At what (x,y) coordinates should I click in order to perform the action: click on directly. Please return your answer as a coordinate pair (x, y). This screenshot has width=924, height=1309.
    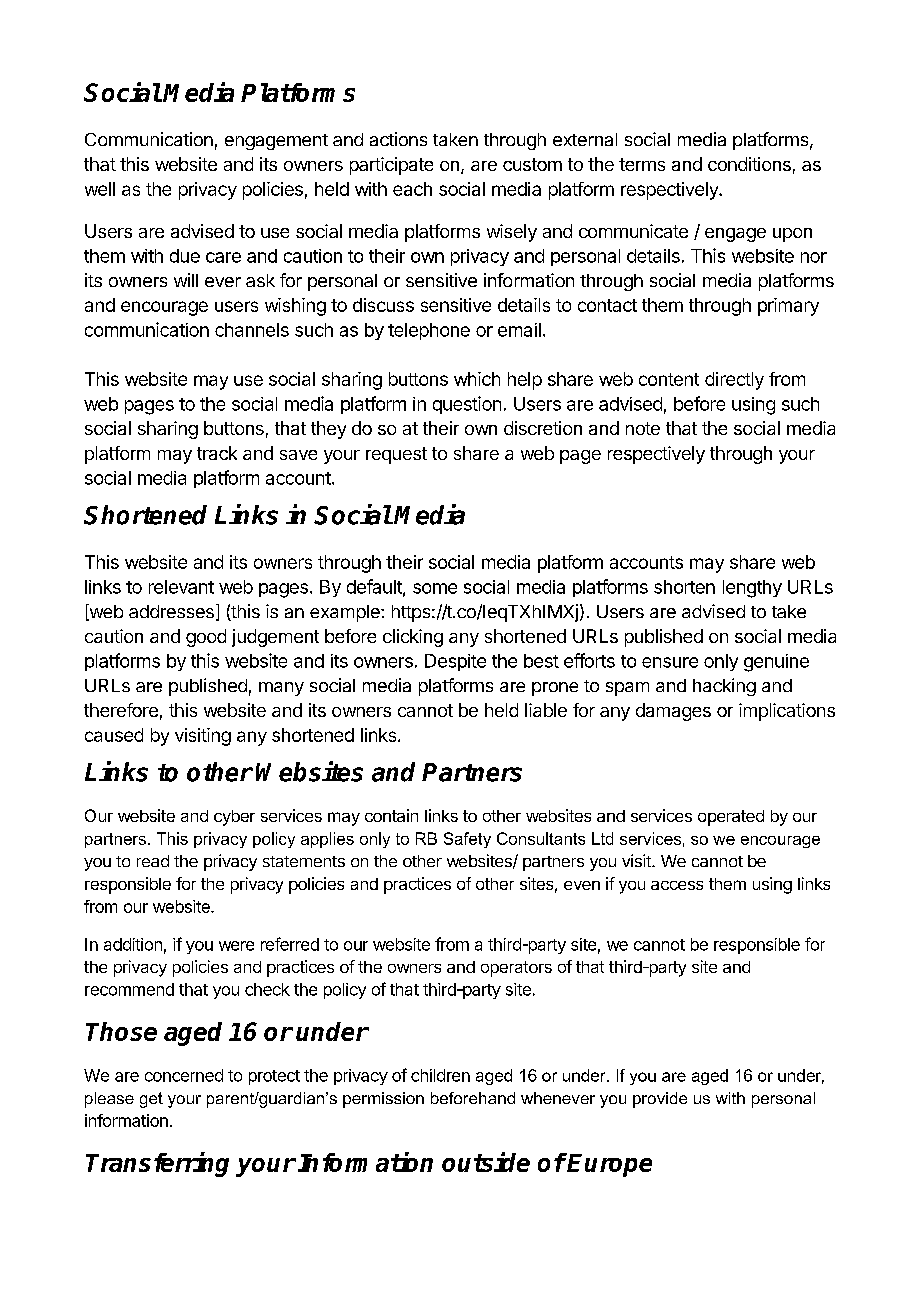
    Looking at the image, I should click on (734, 381).
